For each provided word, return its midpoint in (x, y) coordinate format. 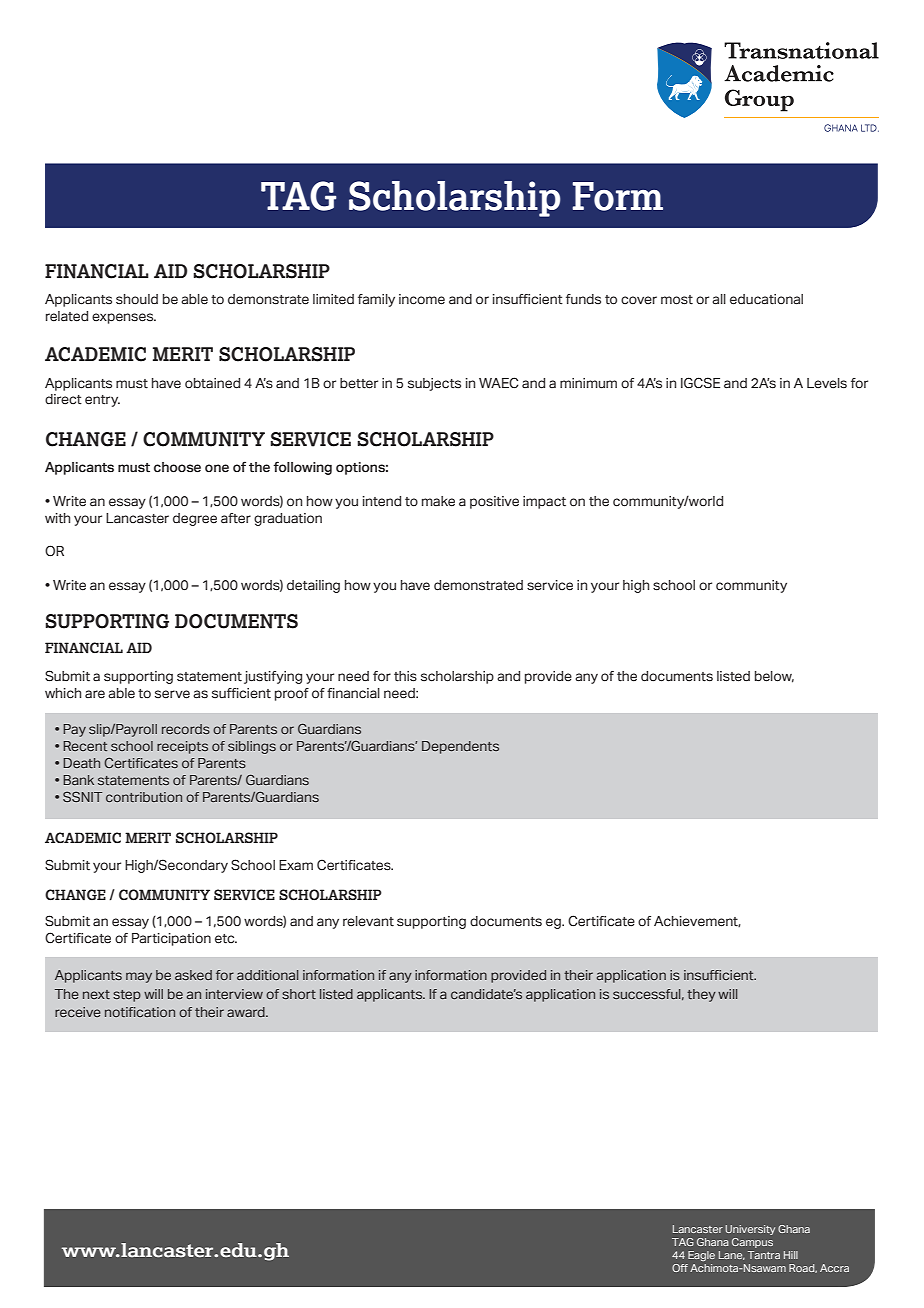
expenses (124, 318)
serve (172, 694)
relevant (368, 921)
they (701, 995)
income (422, 299)
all (719, 299)
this (405, 676)
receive (78, 1012)
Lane (732, 1255)
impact (544, 502)
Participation (171, 939)
